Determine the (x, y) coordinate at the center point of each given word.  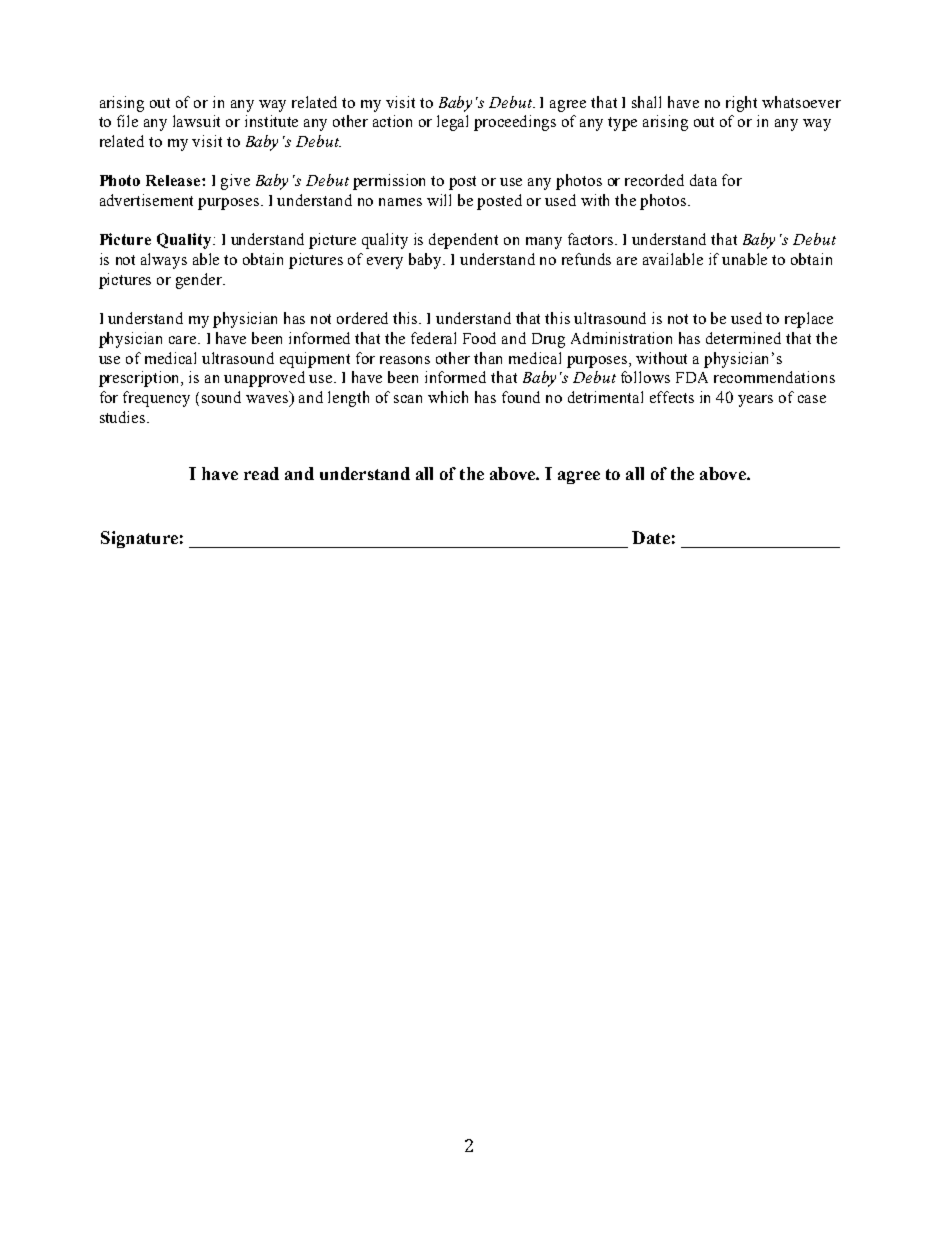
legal (452, 123)
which (448, 397)
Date (651, 537)
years (755, 401)
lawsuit (196, 121)
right (741, 104)
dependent (463, 241)
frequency (156, 399)
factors (592, 239)
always (164, 261)
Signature (139, 539)
